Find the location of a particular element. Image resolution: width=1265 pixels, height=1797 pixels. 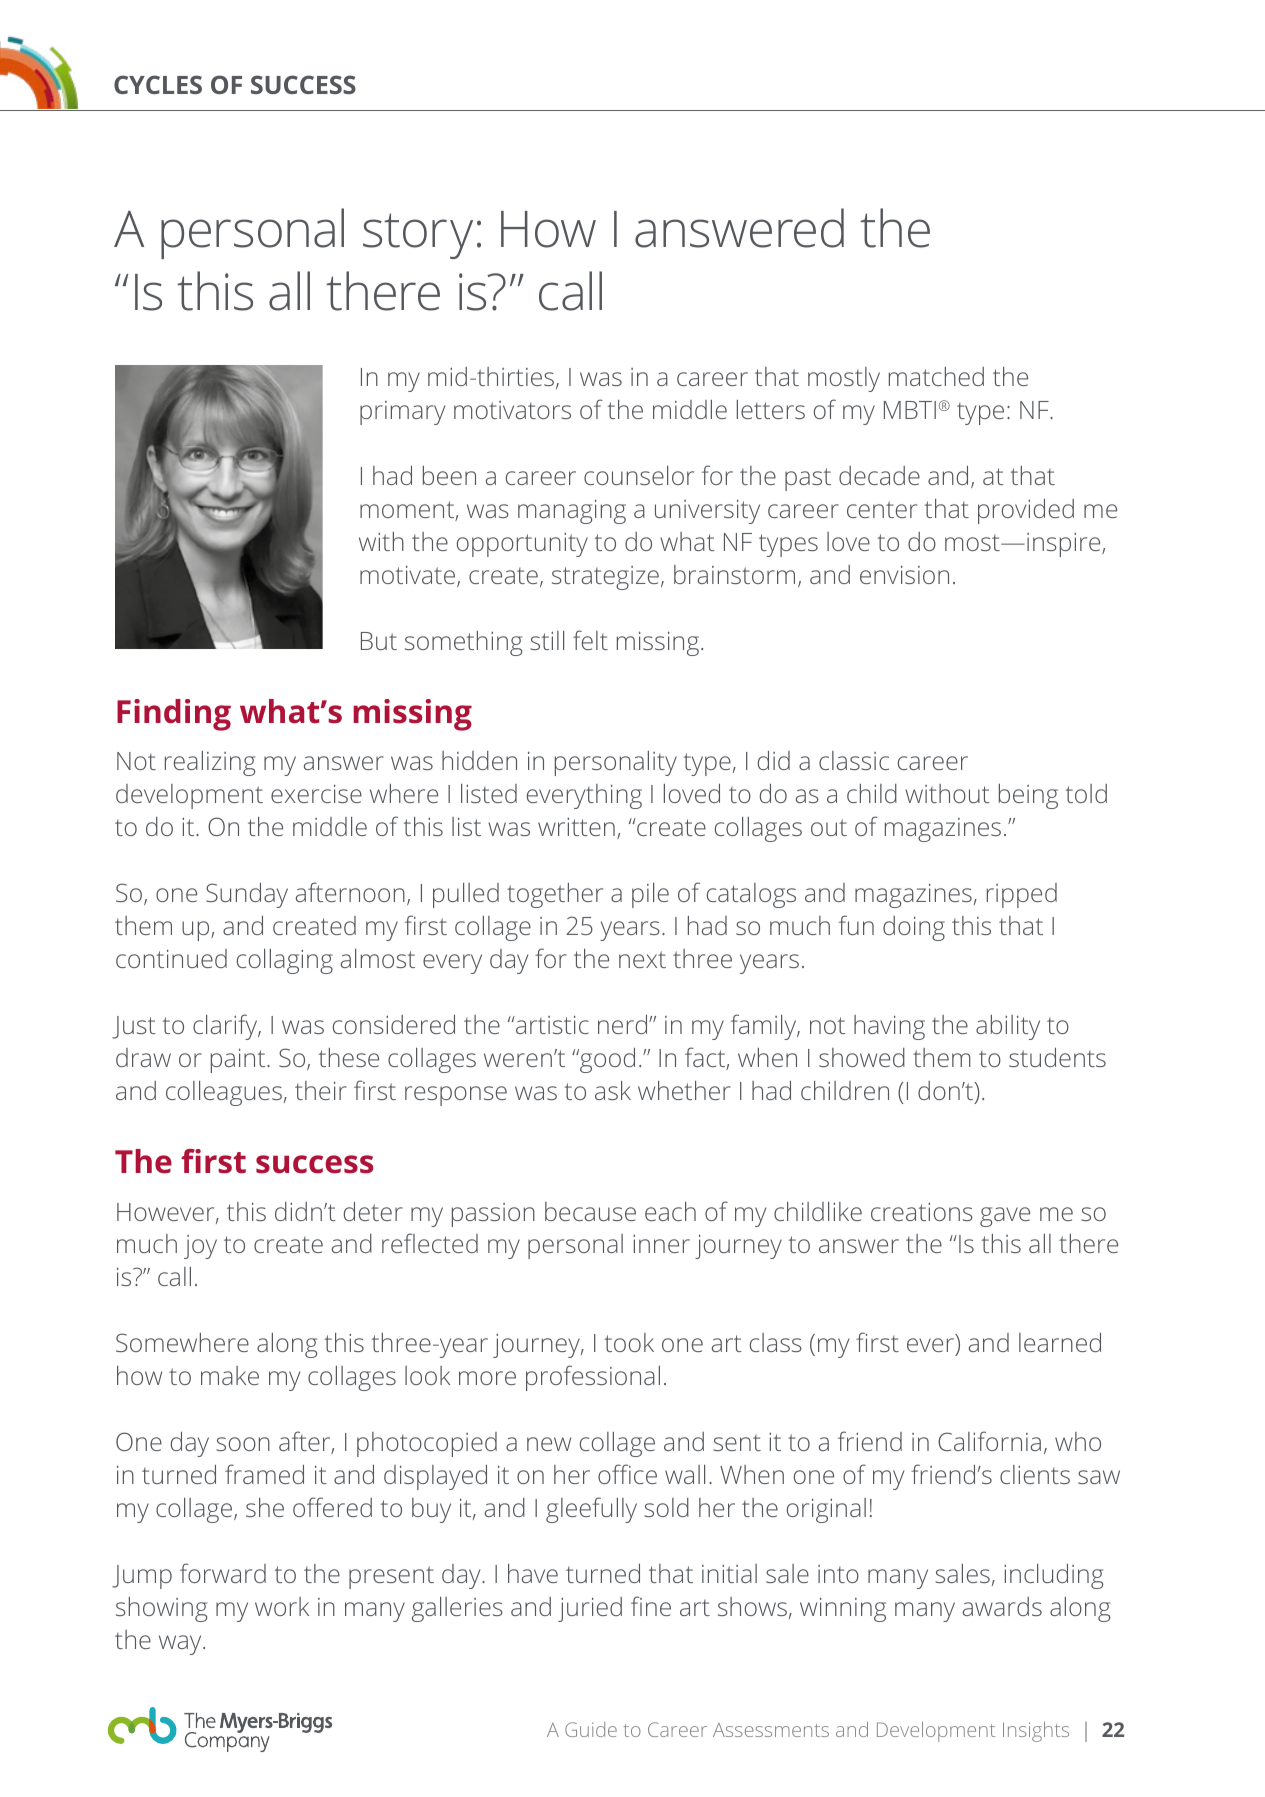

story is located at coordinates (418, 236).
